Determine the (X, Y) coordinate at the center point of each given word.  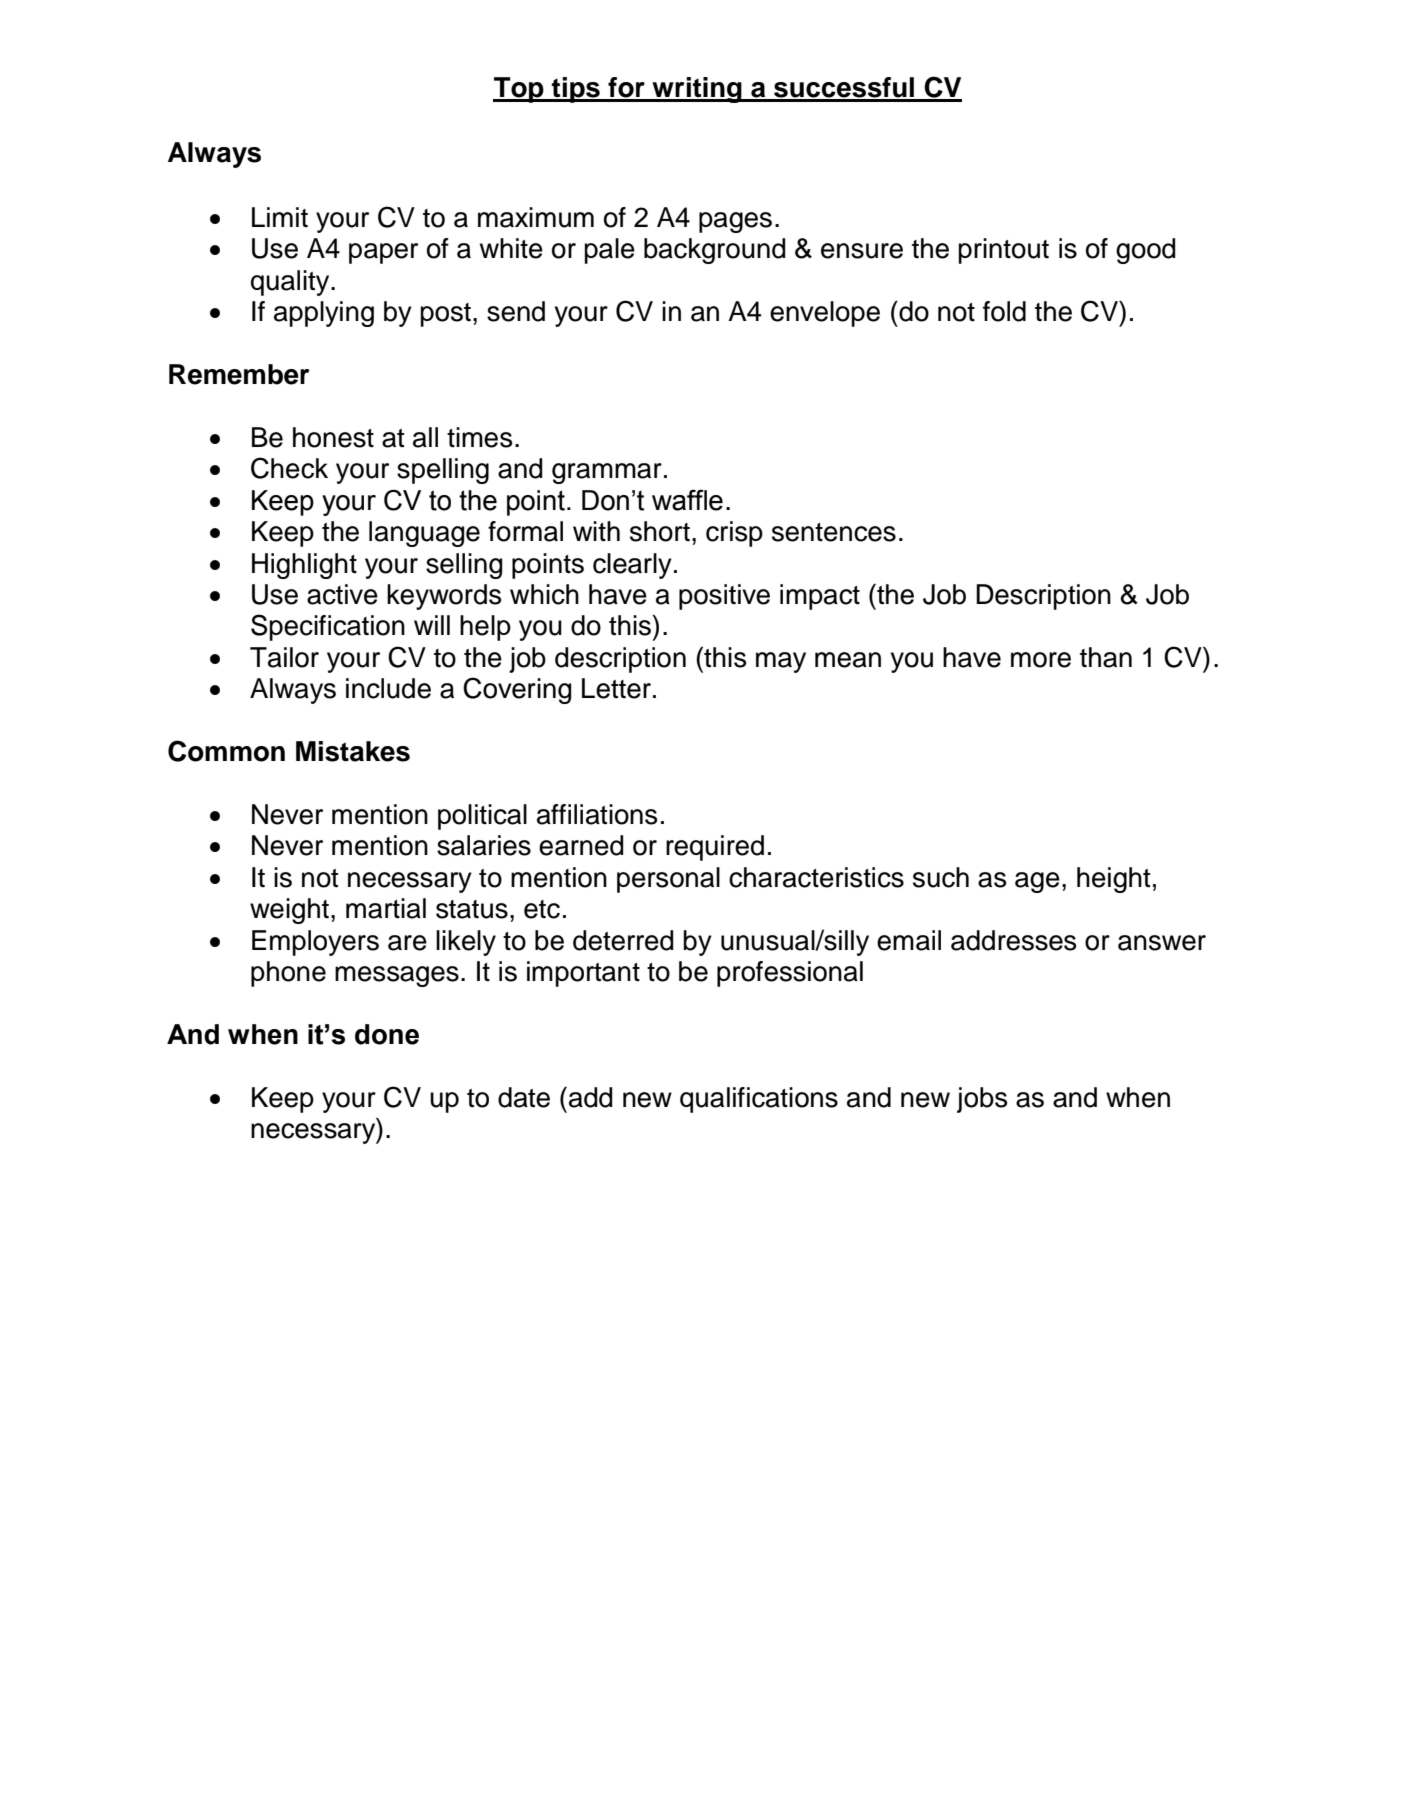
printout (1003, 251)
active (342, 594)
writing (697, 90)
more (1041, 660)
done (387, 1034)
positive (724, 597)
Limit (280, 217)
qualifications (759, 1100)
